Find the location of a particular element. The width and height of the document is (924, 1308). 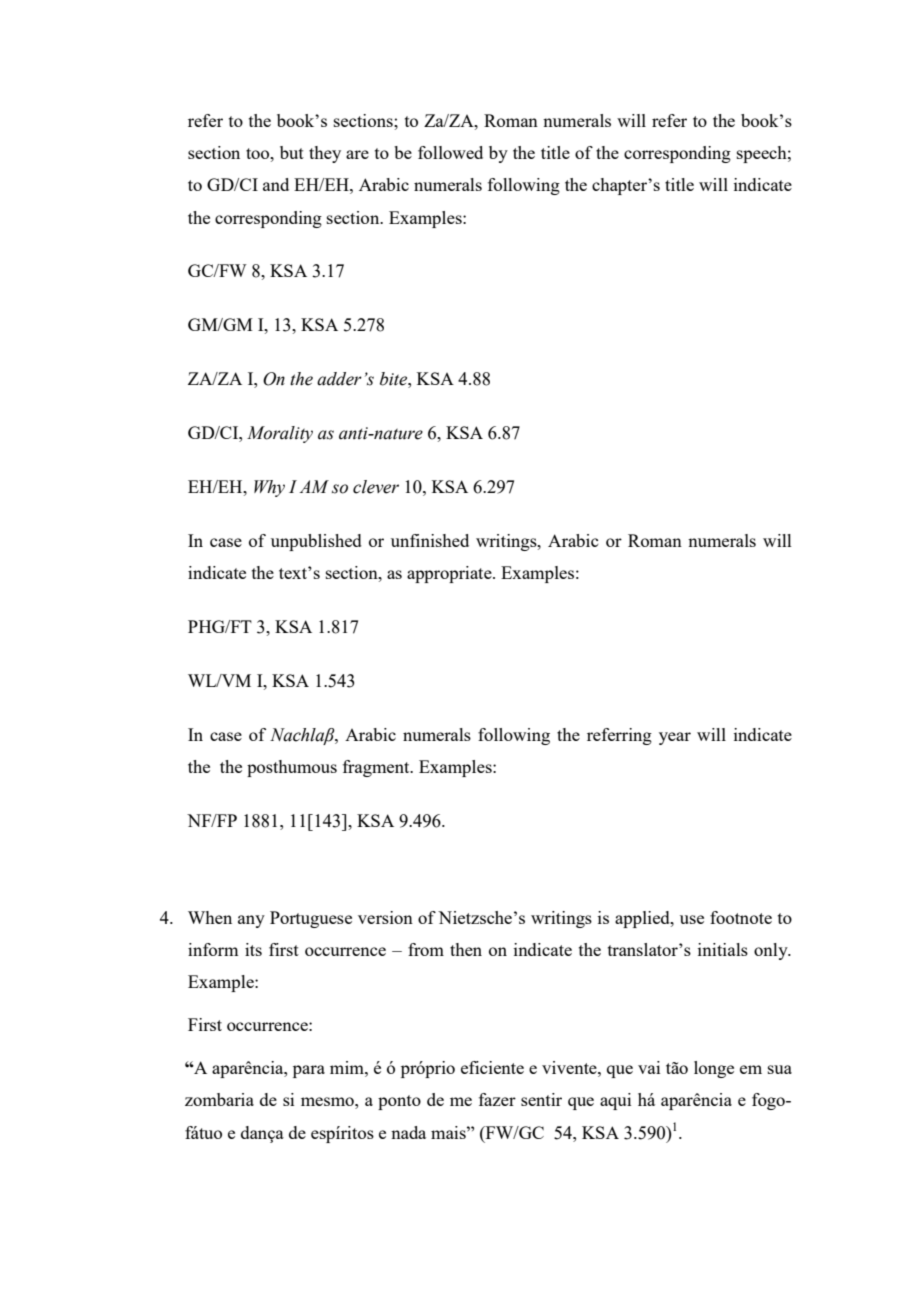

are is located at coordinates (357, 154).
